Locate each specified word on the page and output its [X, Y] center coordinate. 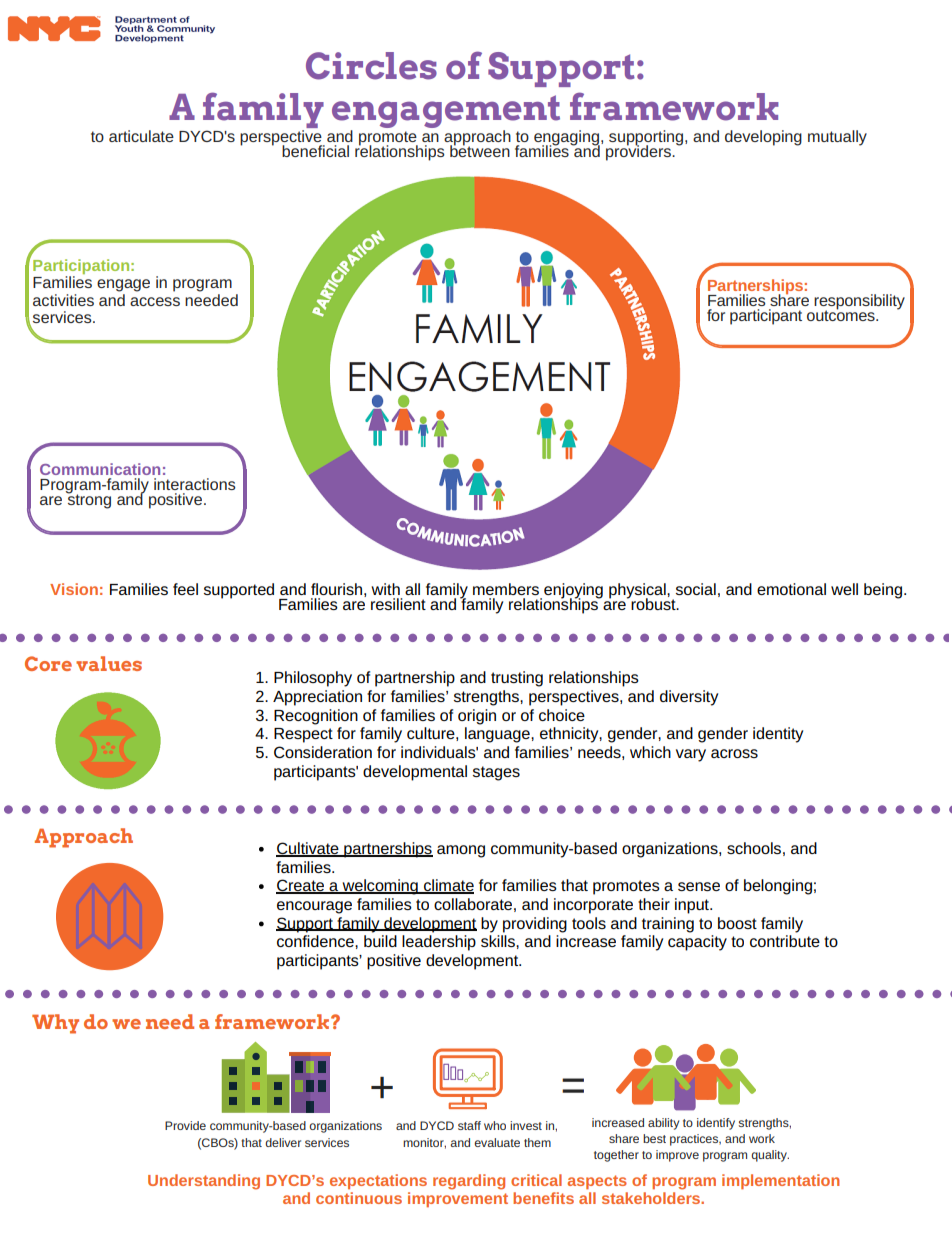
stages [496, 773]
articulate [141, 136]
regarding [469, 1182]
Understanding [204, 1182]
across [734, 753]
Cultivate [308, 849]
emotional [791, 589]
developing [763, 138]
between [480, 150]
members [506, 589]
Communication [100, 469]
